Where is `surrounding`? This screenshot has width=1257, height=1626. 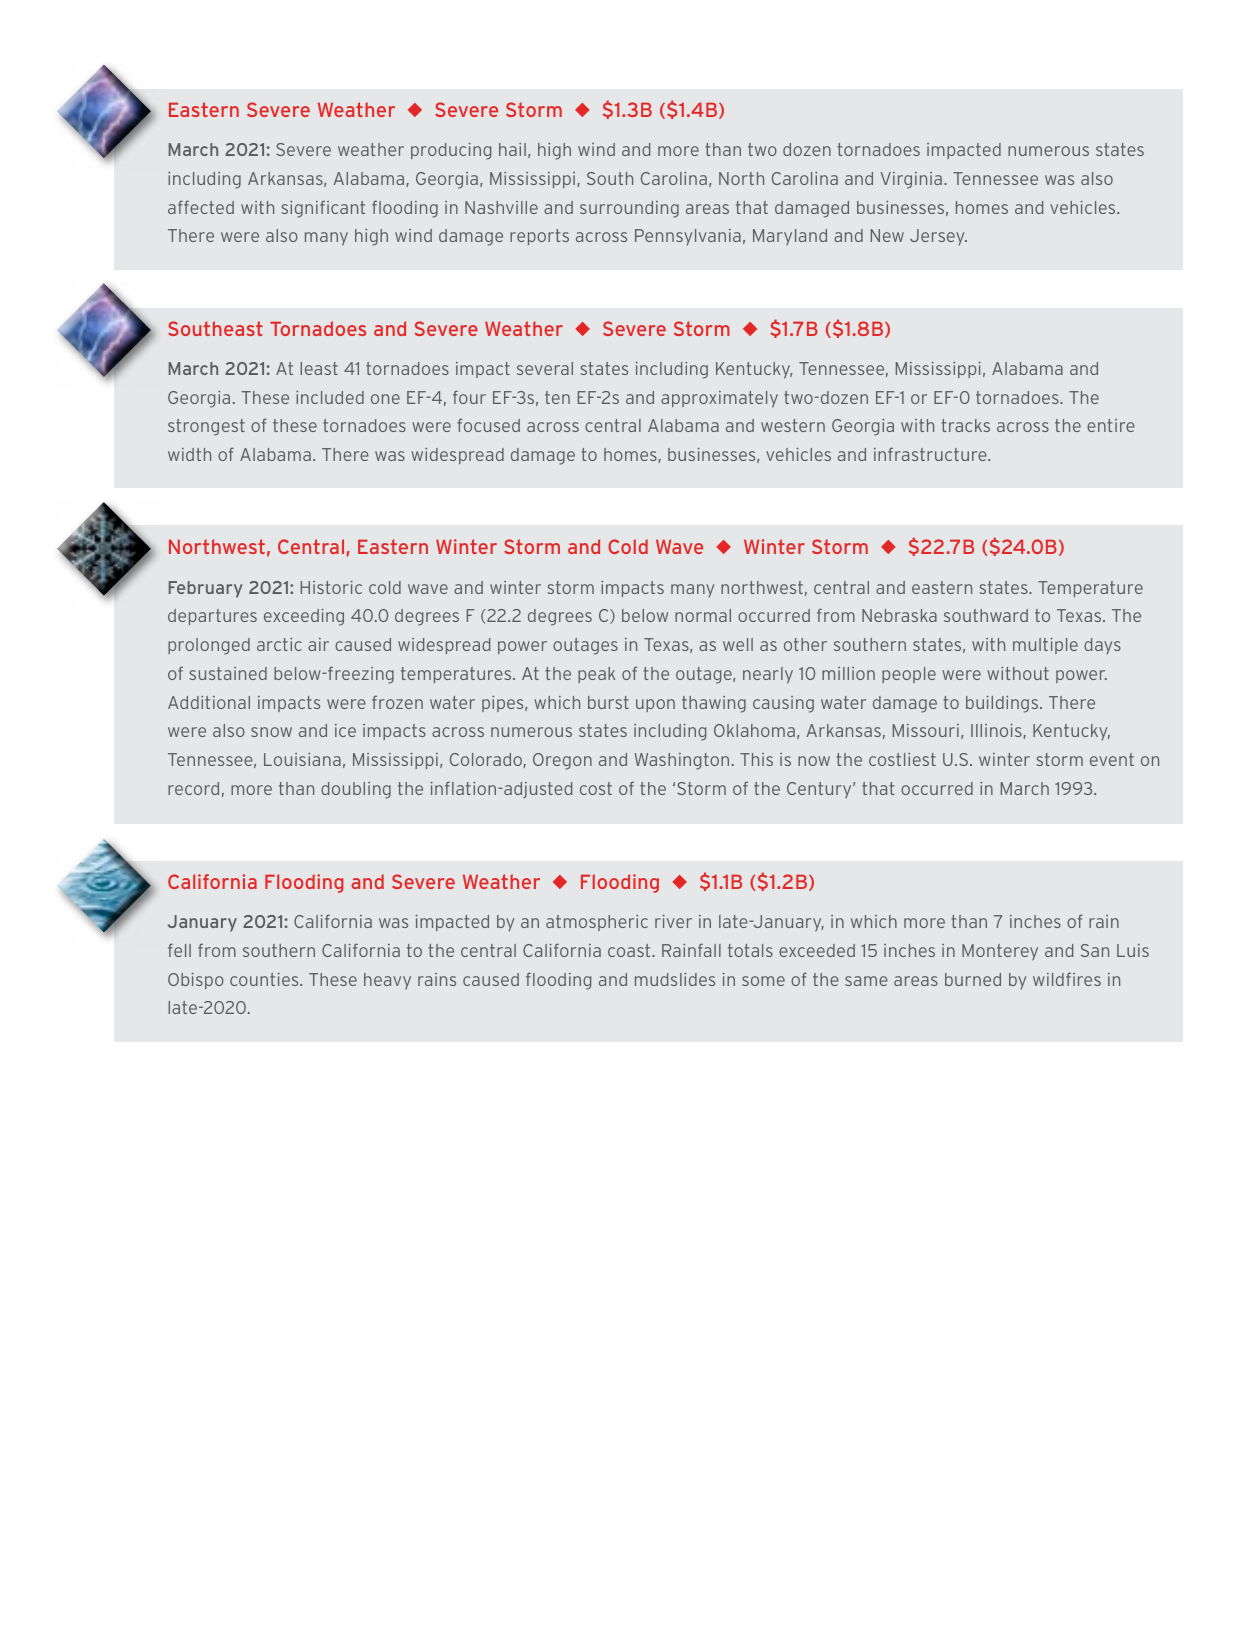 surrounding is located at coordinates (629, 209).
